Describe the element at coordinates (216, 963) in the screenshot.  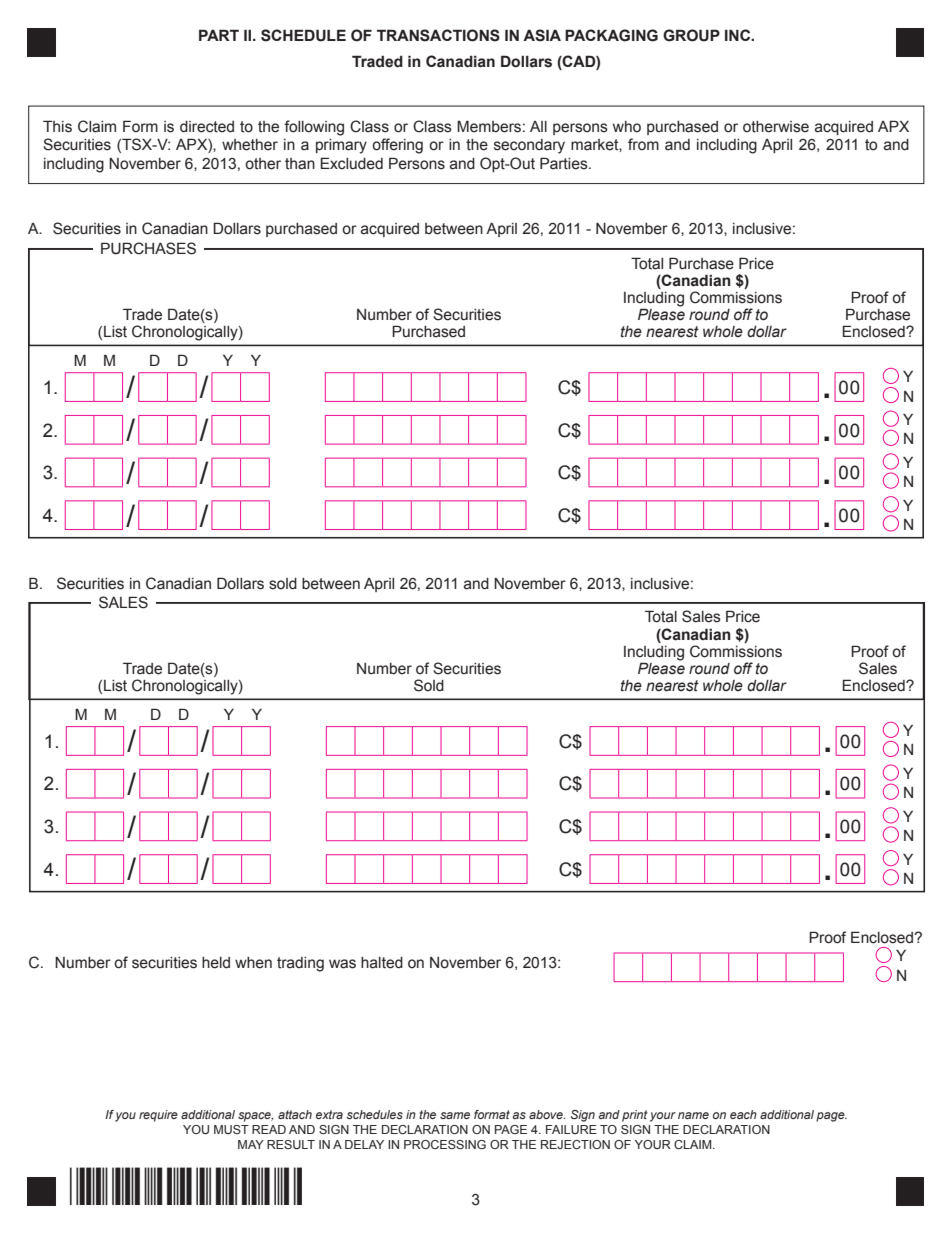
I see `held` at that location.
